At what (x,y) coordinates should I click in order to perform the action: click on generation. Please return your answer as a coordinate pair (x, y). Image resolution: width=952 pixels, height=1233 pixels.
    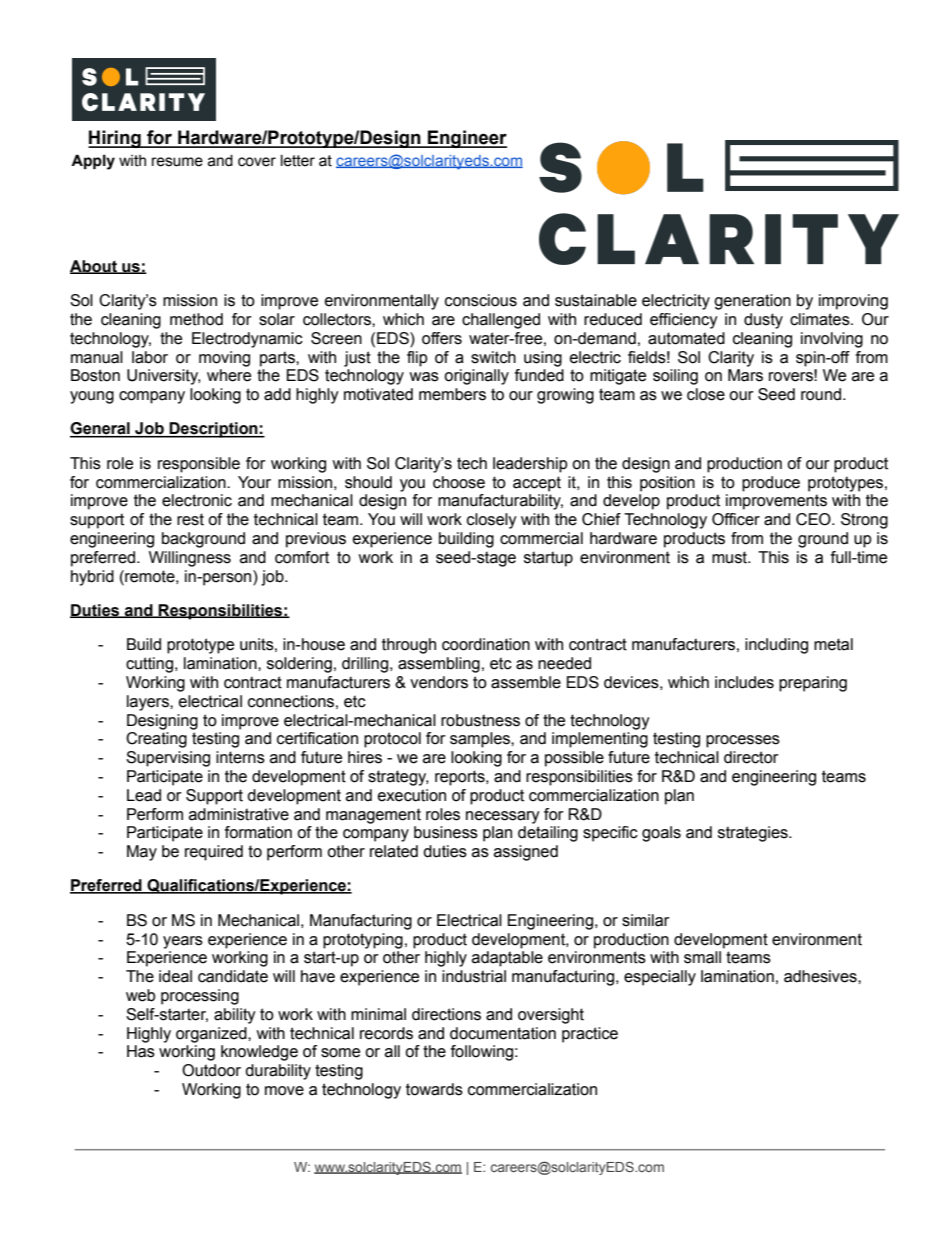
    Looking at the image, I should click on (752, 302).
